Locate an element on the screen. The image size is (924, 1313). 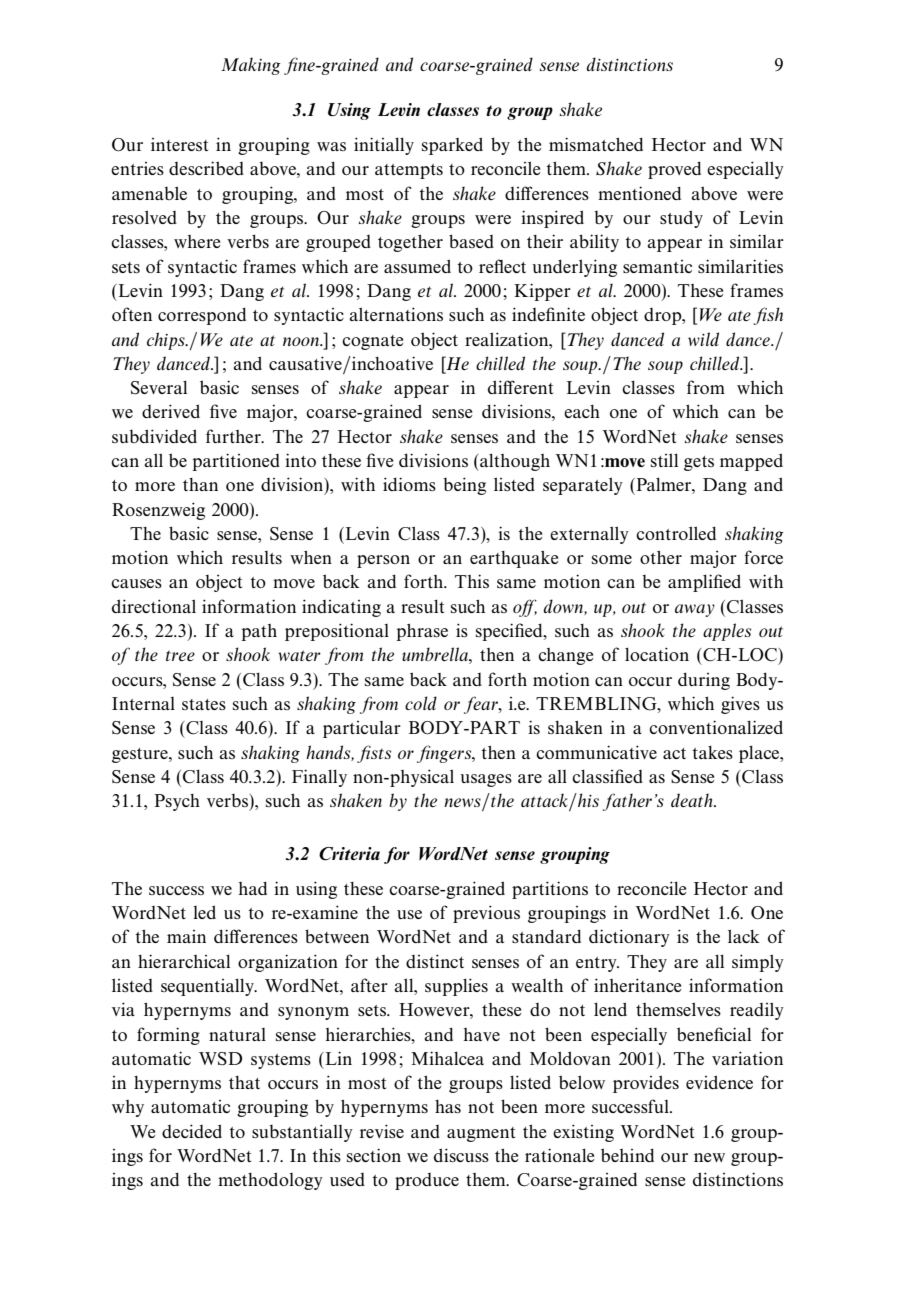
decided is located at coordinates (192, 1131).
